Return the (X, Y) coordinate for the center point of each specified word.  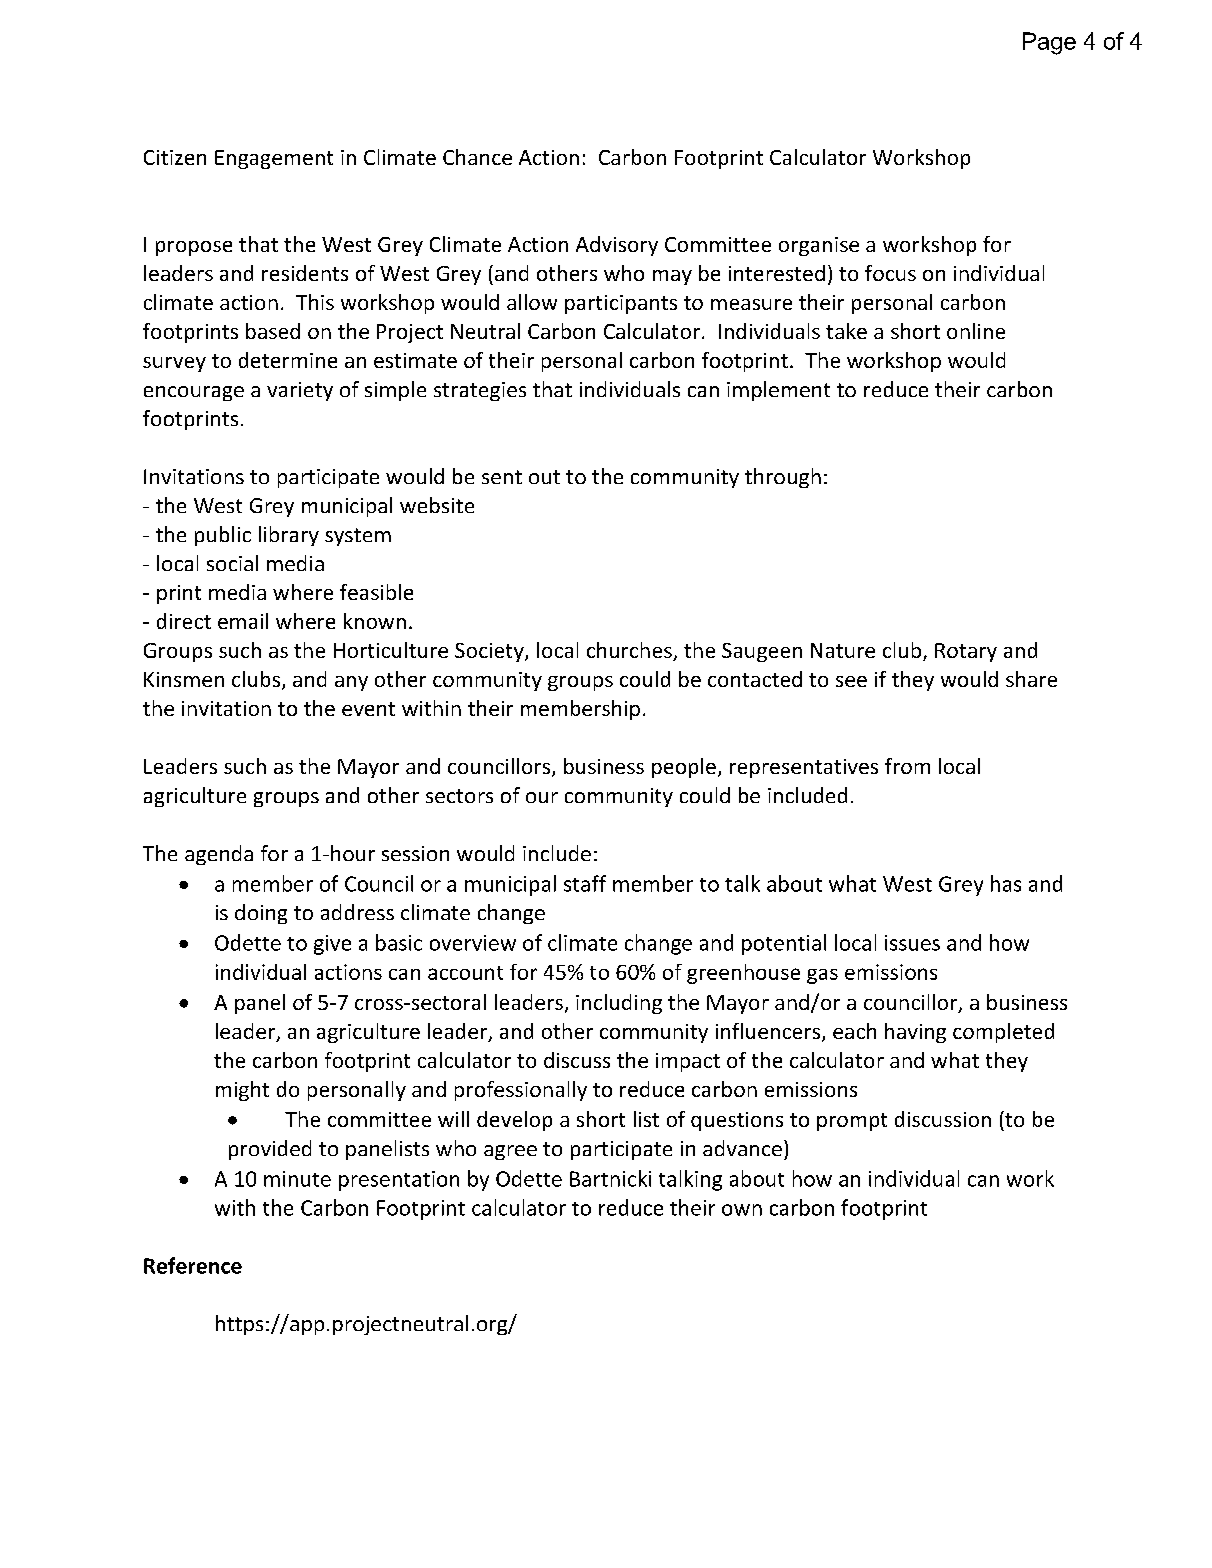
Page (1049, 43)
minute (297, 1179)
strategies (480, 391)
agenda (219, 855)
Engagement (274, 159)
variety (300, 391)
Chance (477, 157)
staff (585, 883)
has (1006, 883)
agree (510, 1152)
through (783, 478)
